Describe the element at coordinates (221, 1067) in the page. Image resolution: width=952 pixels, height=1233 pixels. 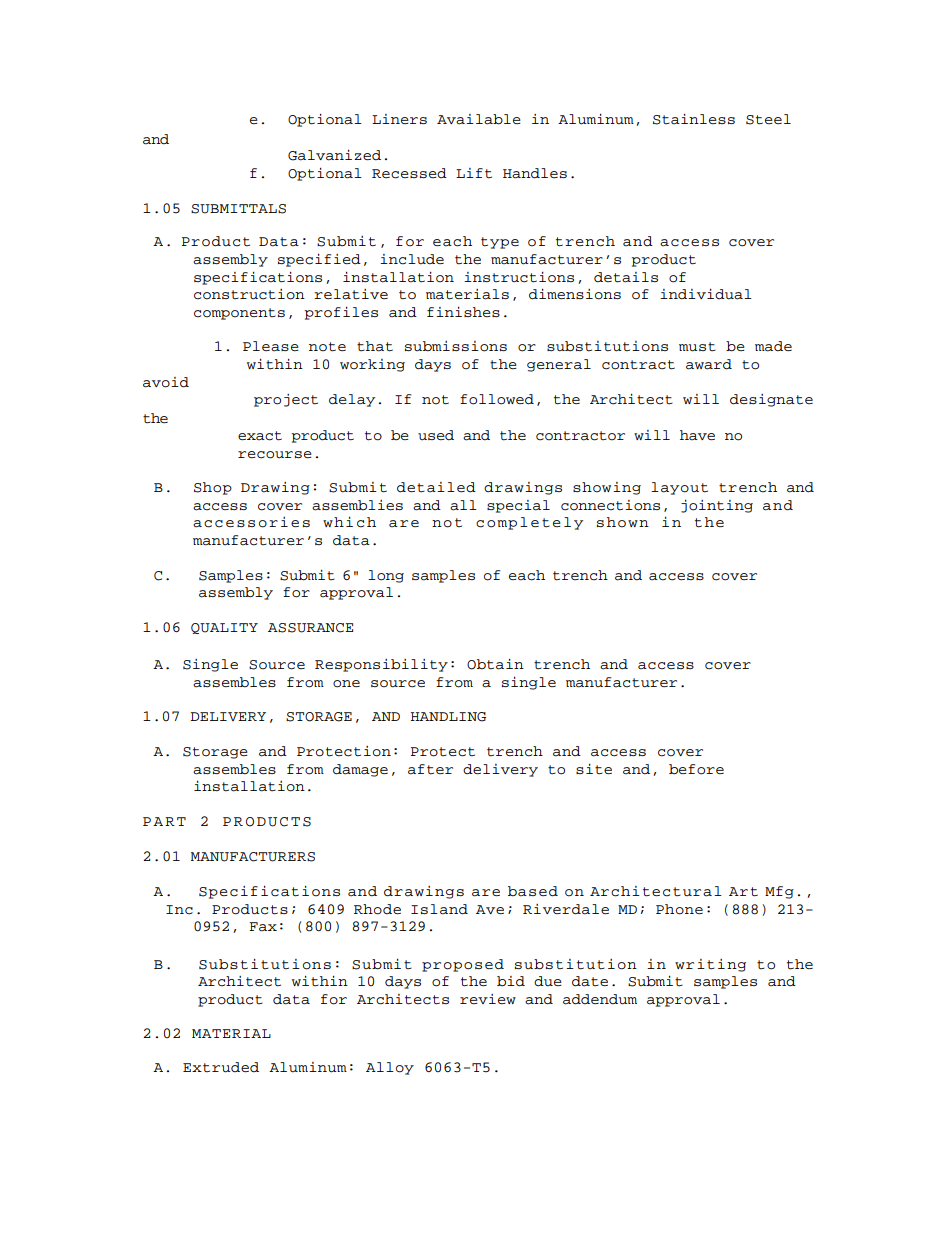
I see `Extruded` at that location.
